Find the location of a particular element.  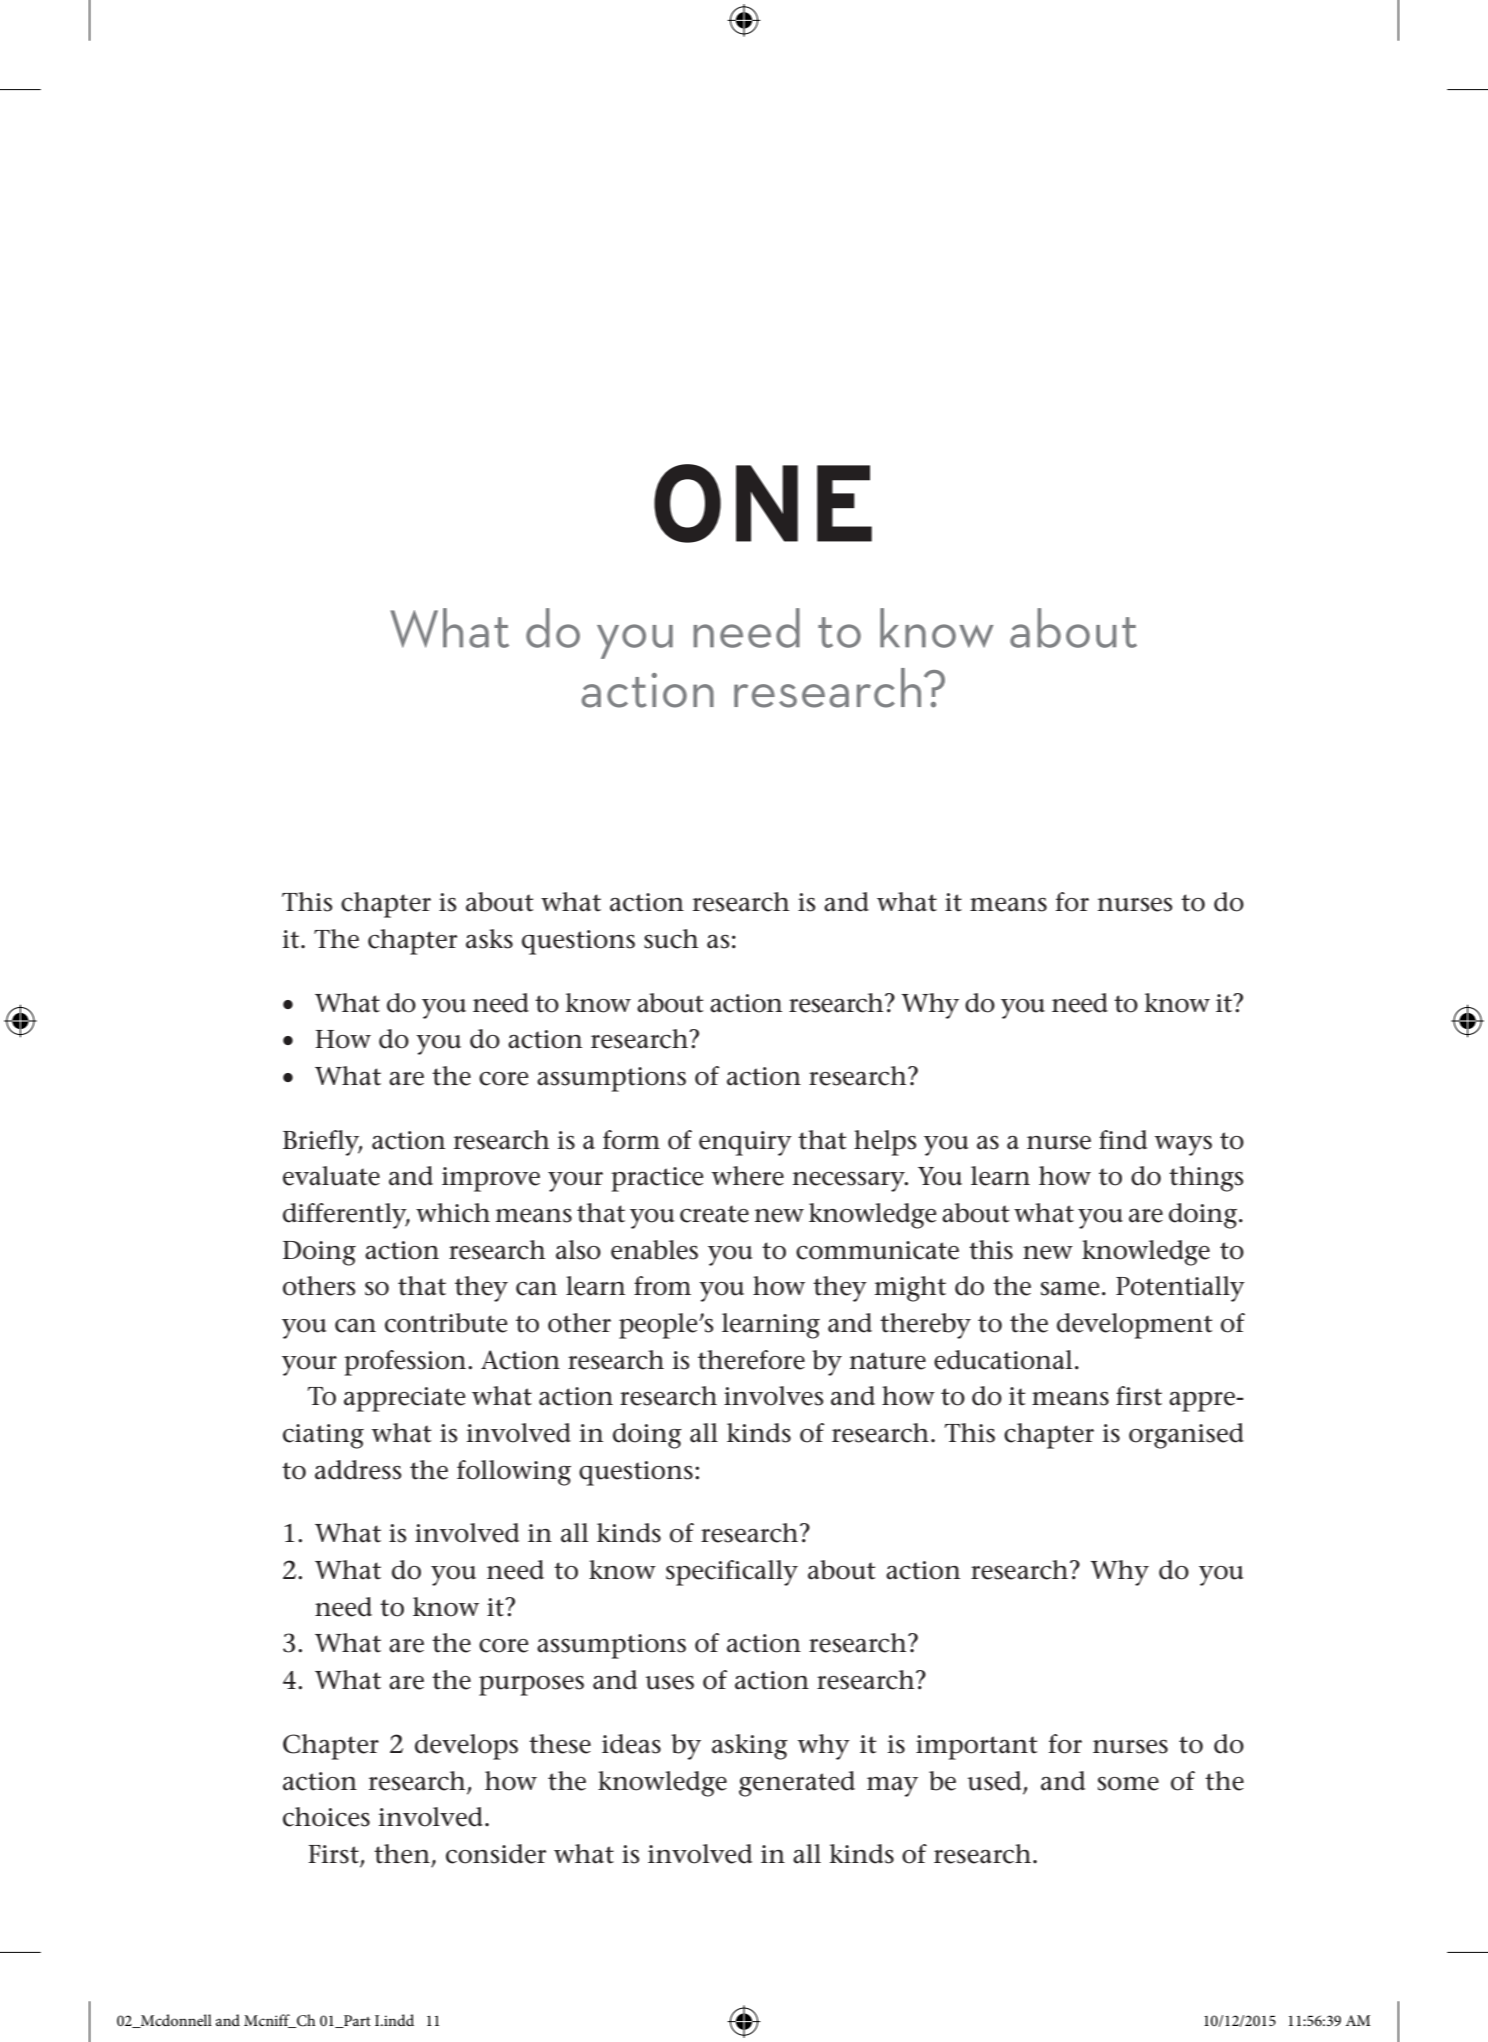

ONE is located at coordinates (763, 503).
